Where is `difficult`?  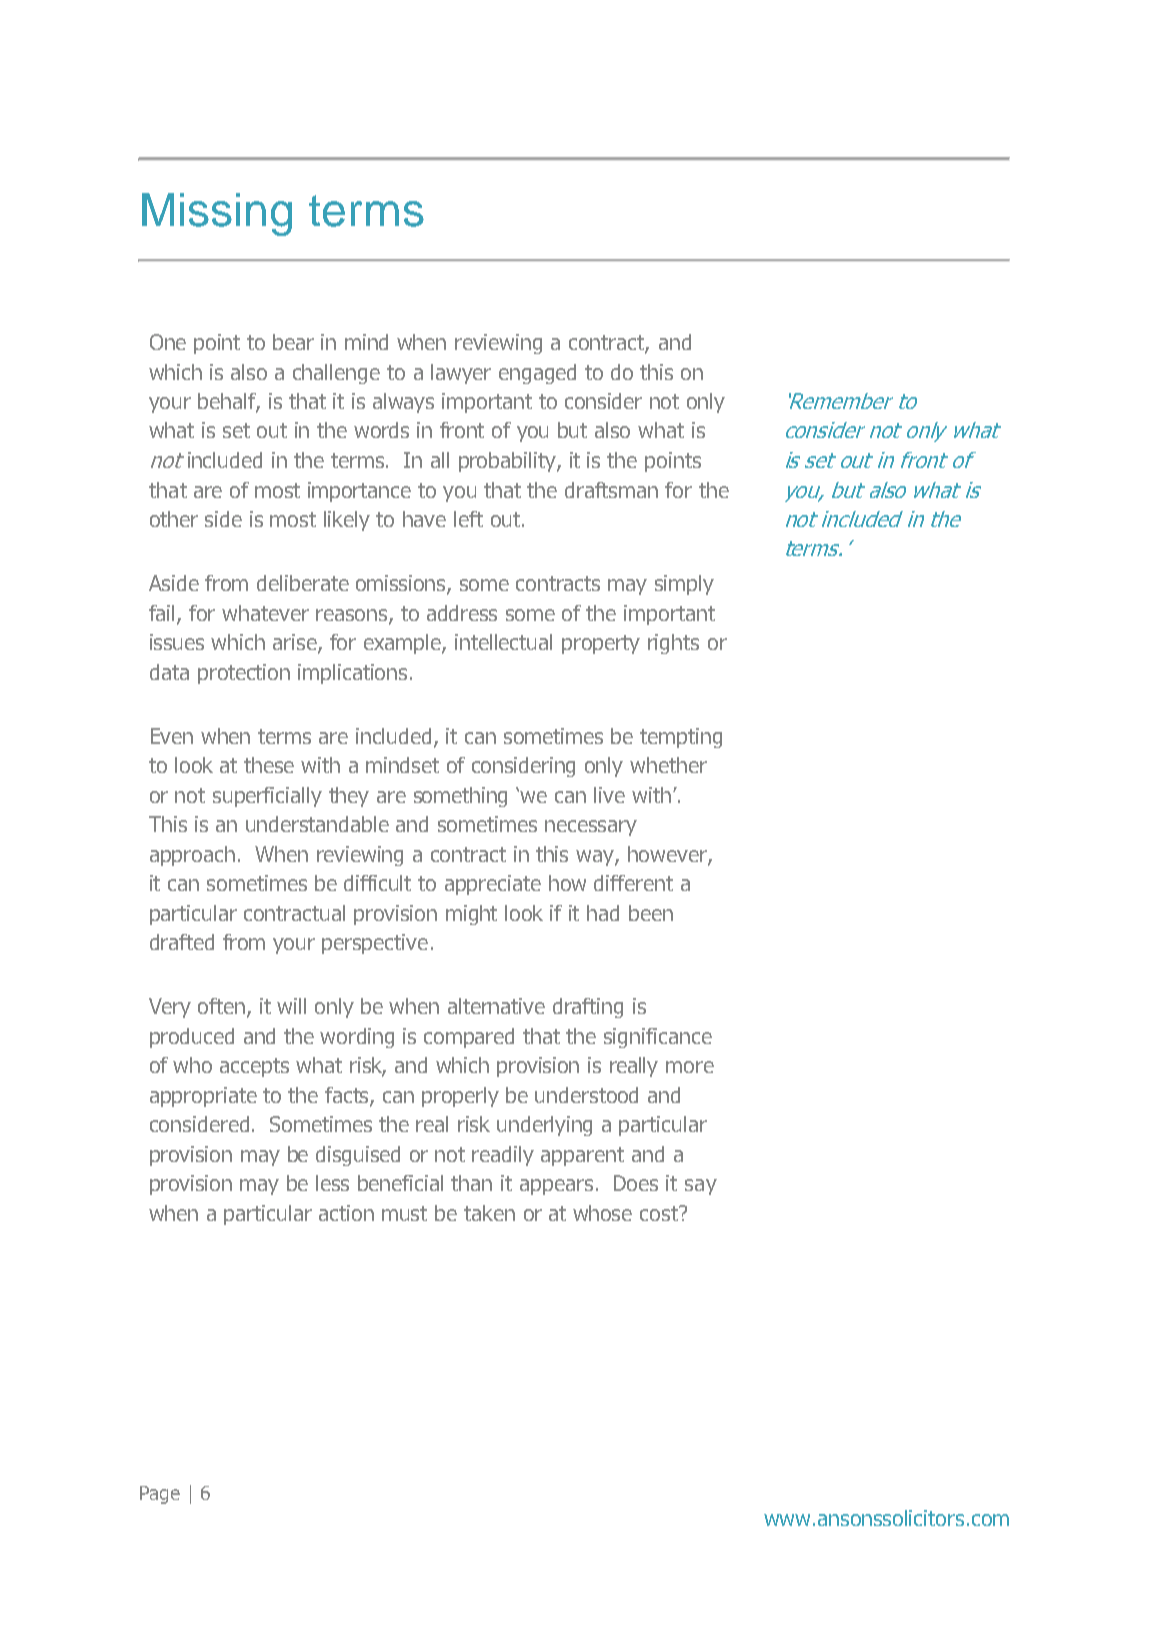
difficult is located at coordinates (377, 883).
